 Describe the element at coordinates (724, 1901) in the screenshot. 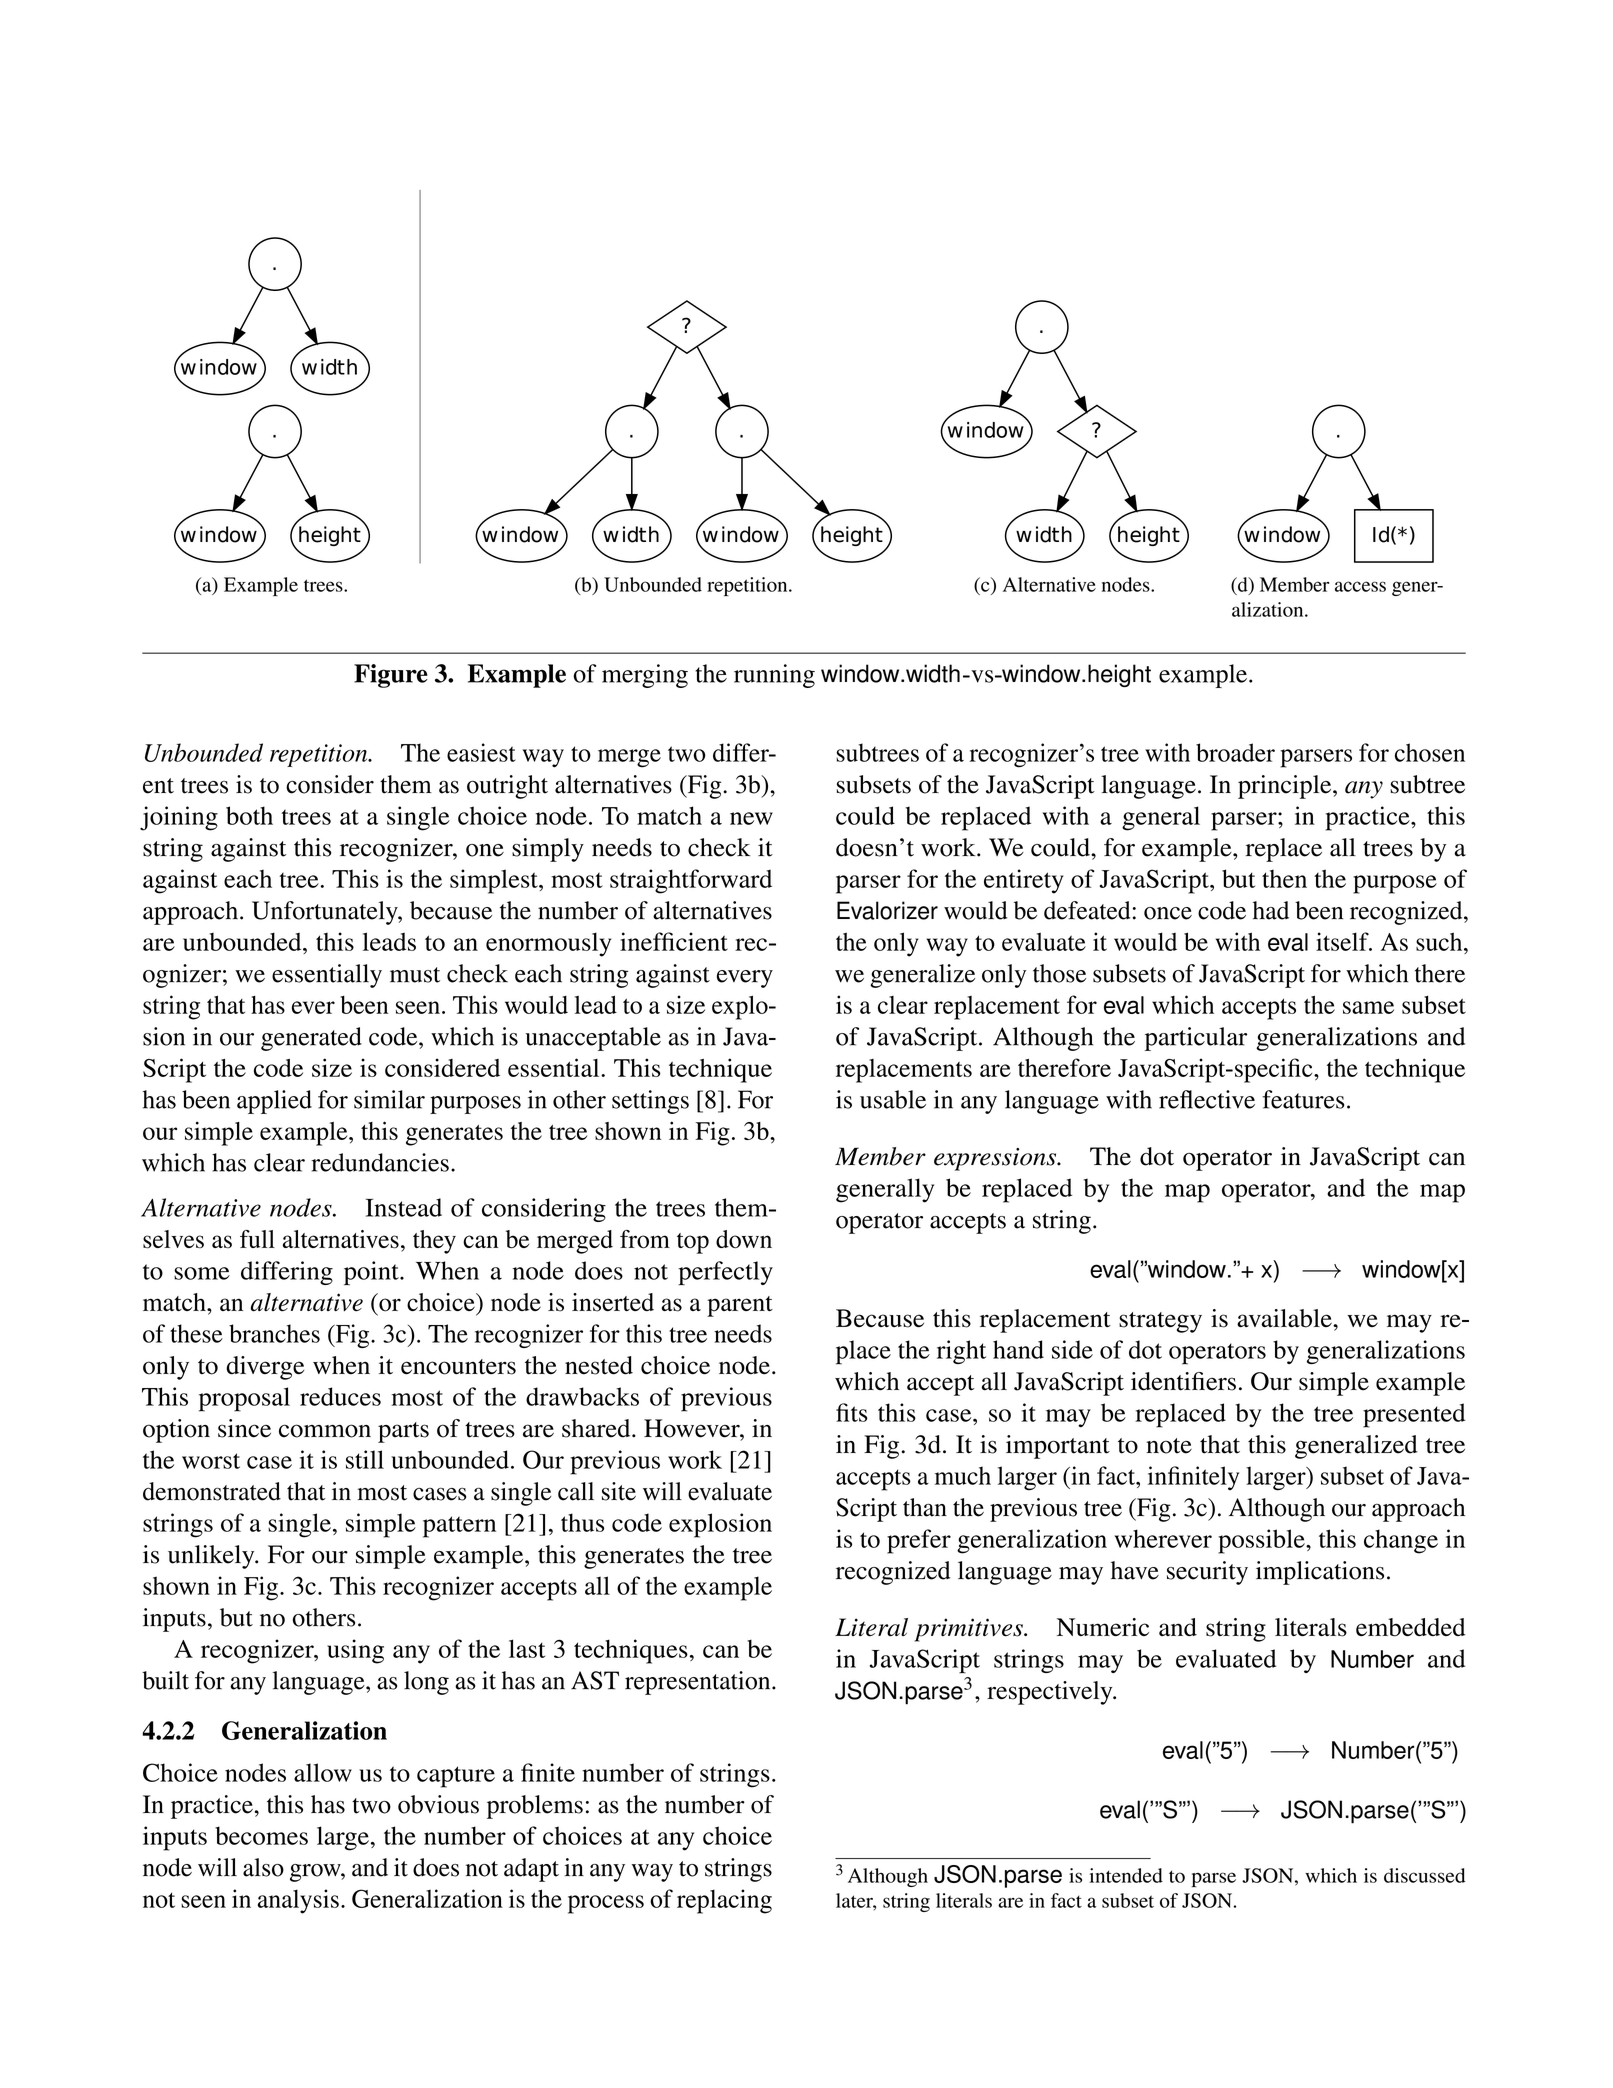

I see `replacing` at that location.
